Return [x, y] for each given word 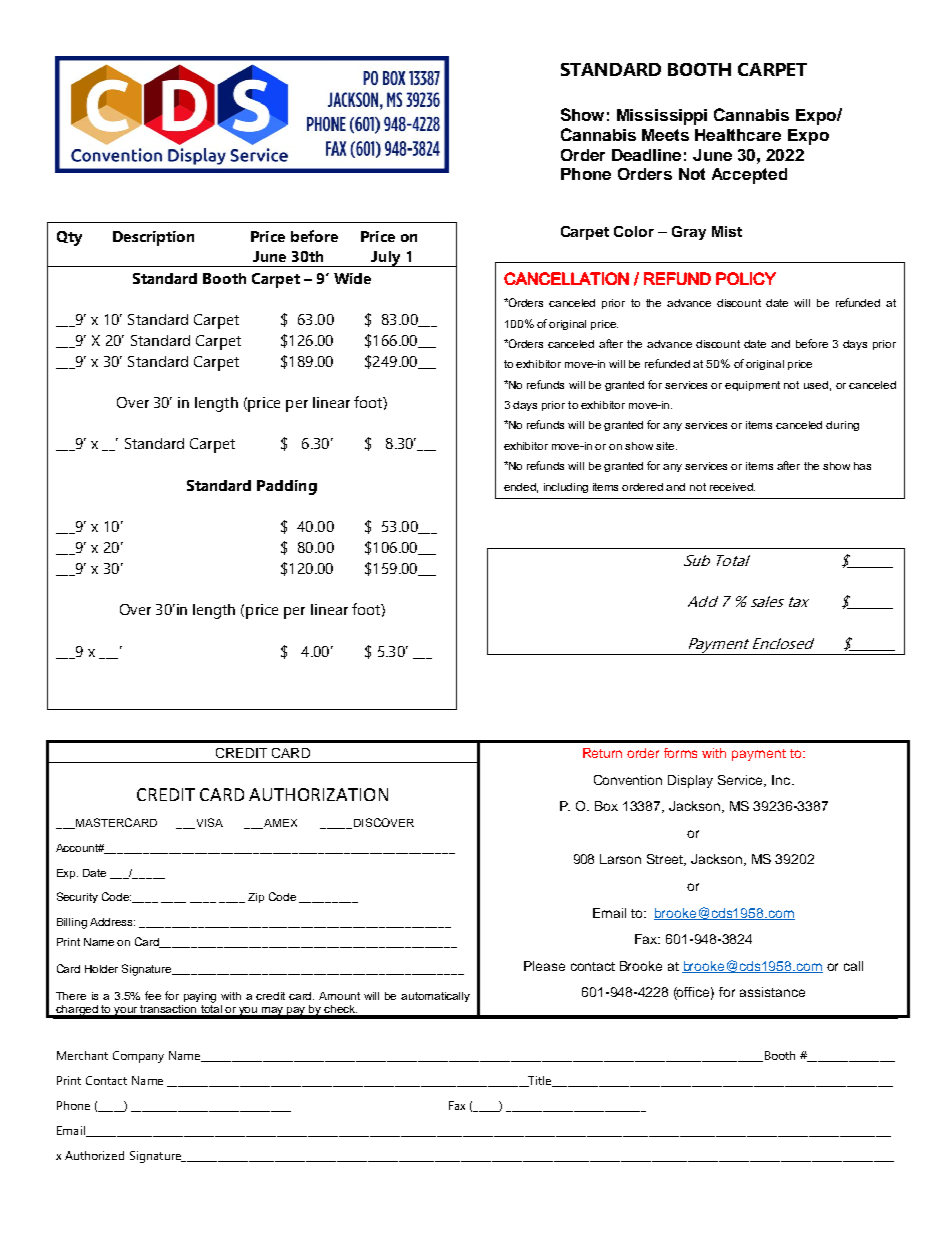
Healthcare [738, 135]
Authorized [94, 1155]
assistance [772, 992]
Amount [339, 996]
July [386, 259]
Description [153, 238]
